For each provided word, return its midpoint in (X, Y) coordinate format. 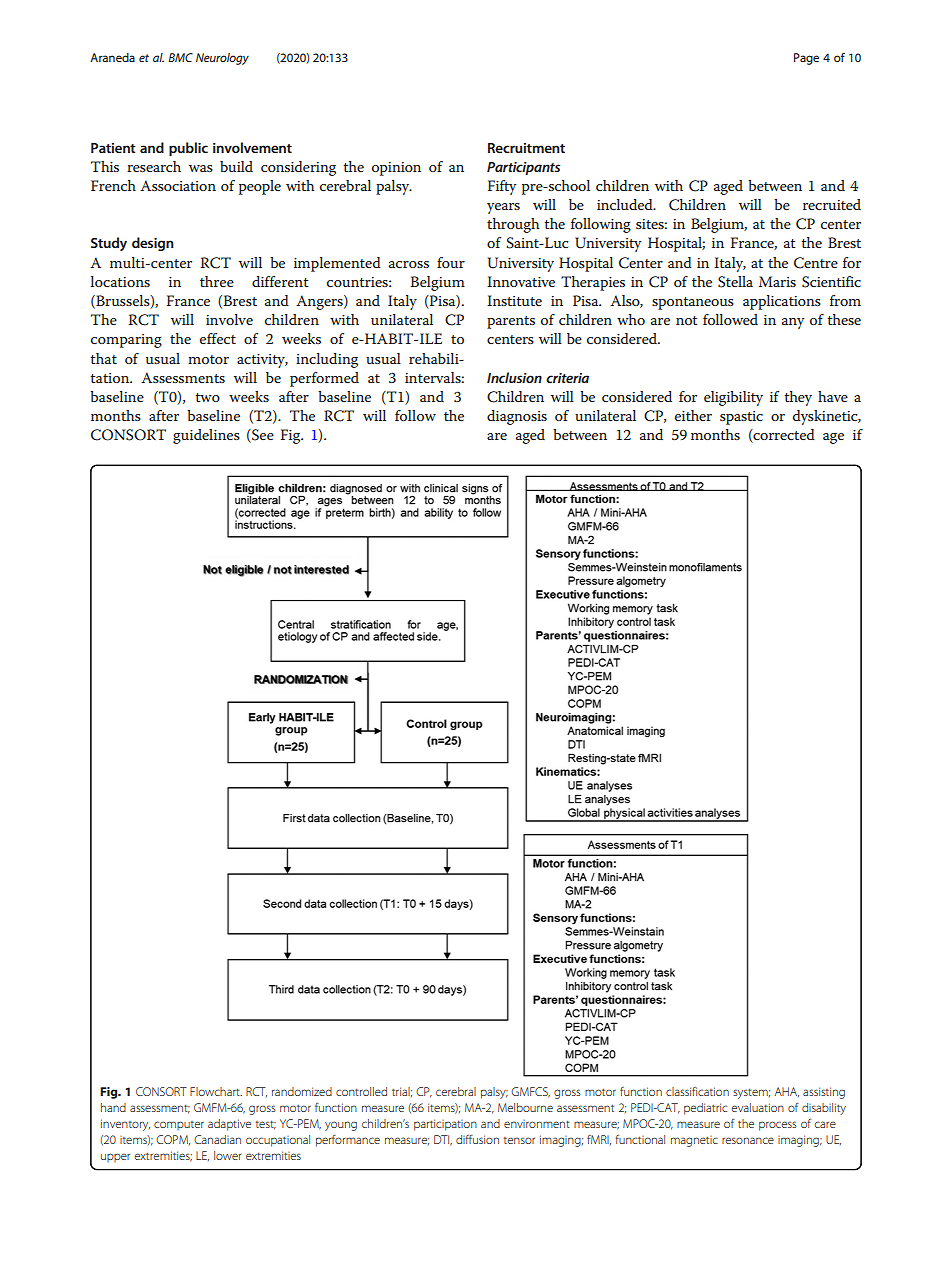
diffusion (477, 1139)
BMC (180, 57)
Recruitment (526, 148)
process (778, 1126)
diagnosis (517, 417)
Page (806, 59)
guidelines (206, 436)
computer (179, 1125)
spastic (741, 418)
